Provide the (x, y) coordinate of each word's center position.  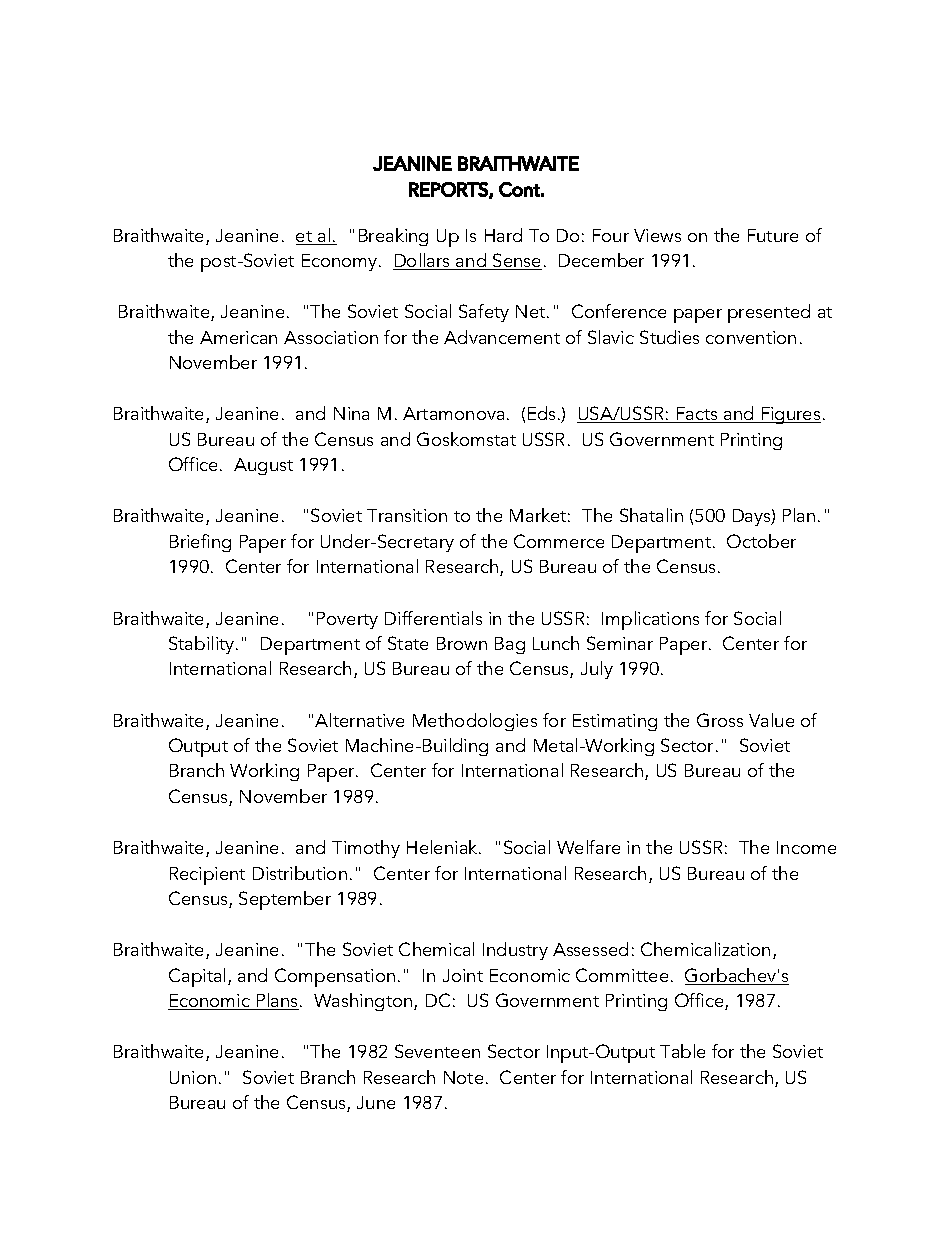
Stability (203, 645)
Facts (697, 415)
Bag (510, 645)
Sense (516, 261)
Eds (543, 413)
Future (773, 235)
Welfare (588, 847)
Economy (341, 262)
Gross (720, 720)
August (263, 466)
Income (806, 847)
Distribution (300, 873)
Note (463, 1077)
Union (193, 1077)
